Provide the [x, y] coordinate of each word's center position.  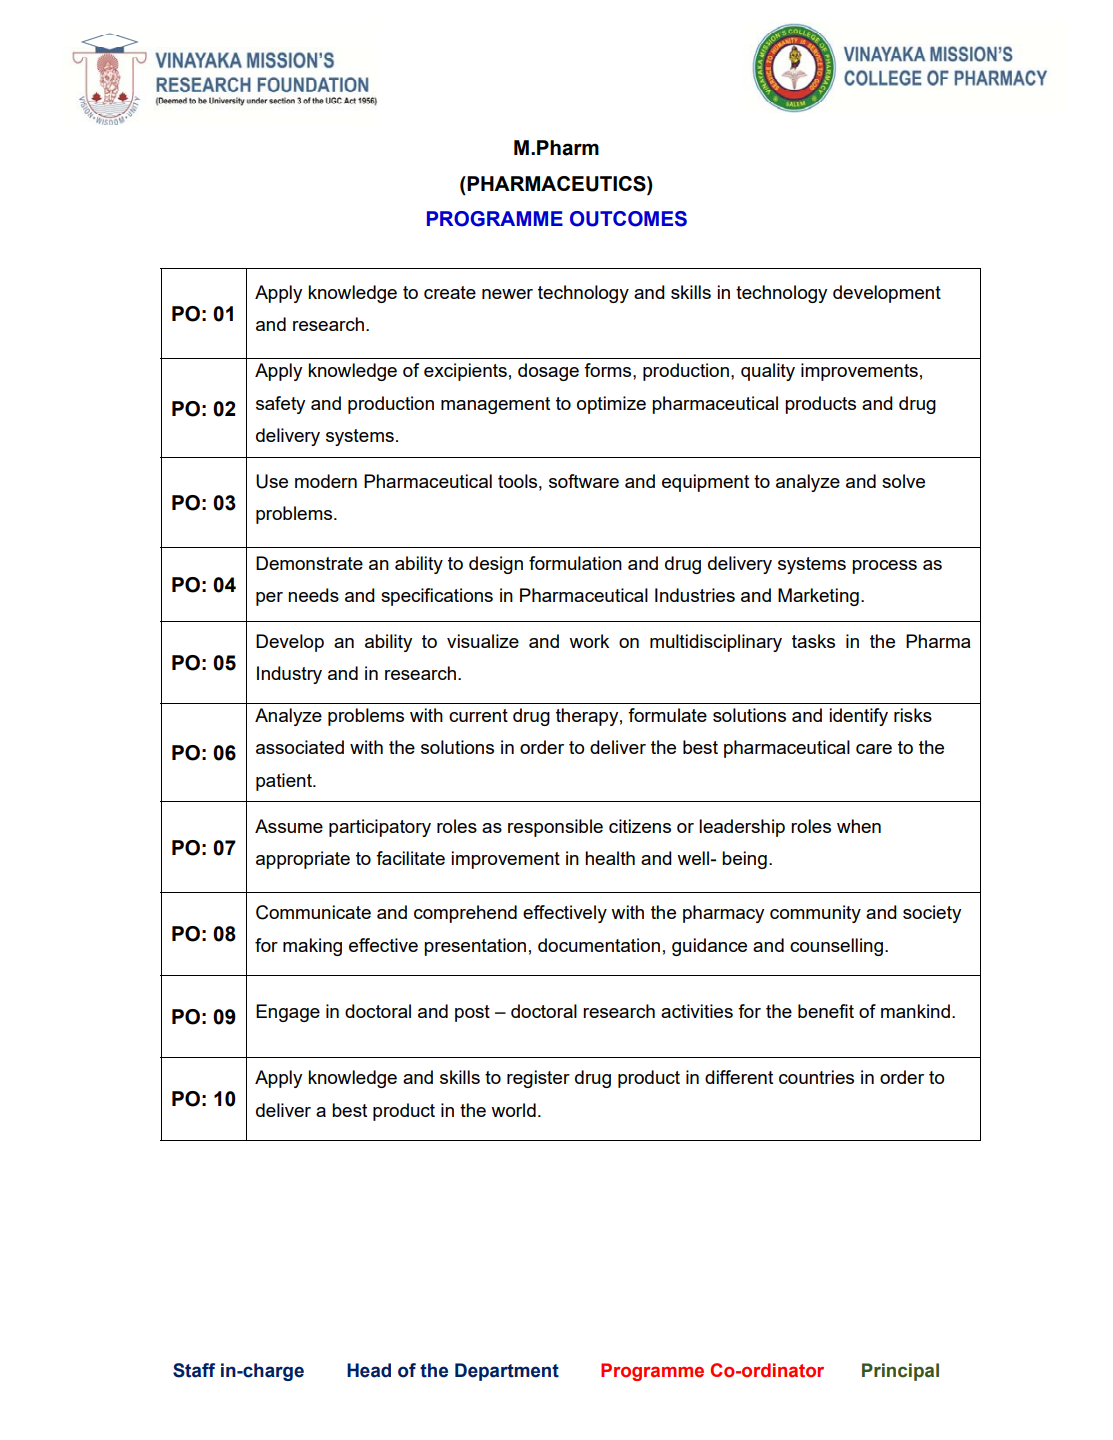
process [884, 567]
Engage [288, 1013]
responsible [555, 828]
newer [507, 294]
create [450, 292]
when [859, 826]
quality [768, 372]
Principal [900, 1372]
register [538, 1079]
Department [507, 1372]
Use [272, 481]
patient [285, 782]
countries [816, 1077]
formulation [575, 563]
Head [369, 1370]
